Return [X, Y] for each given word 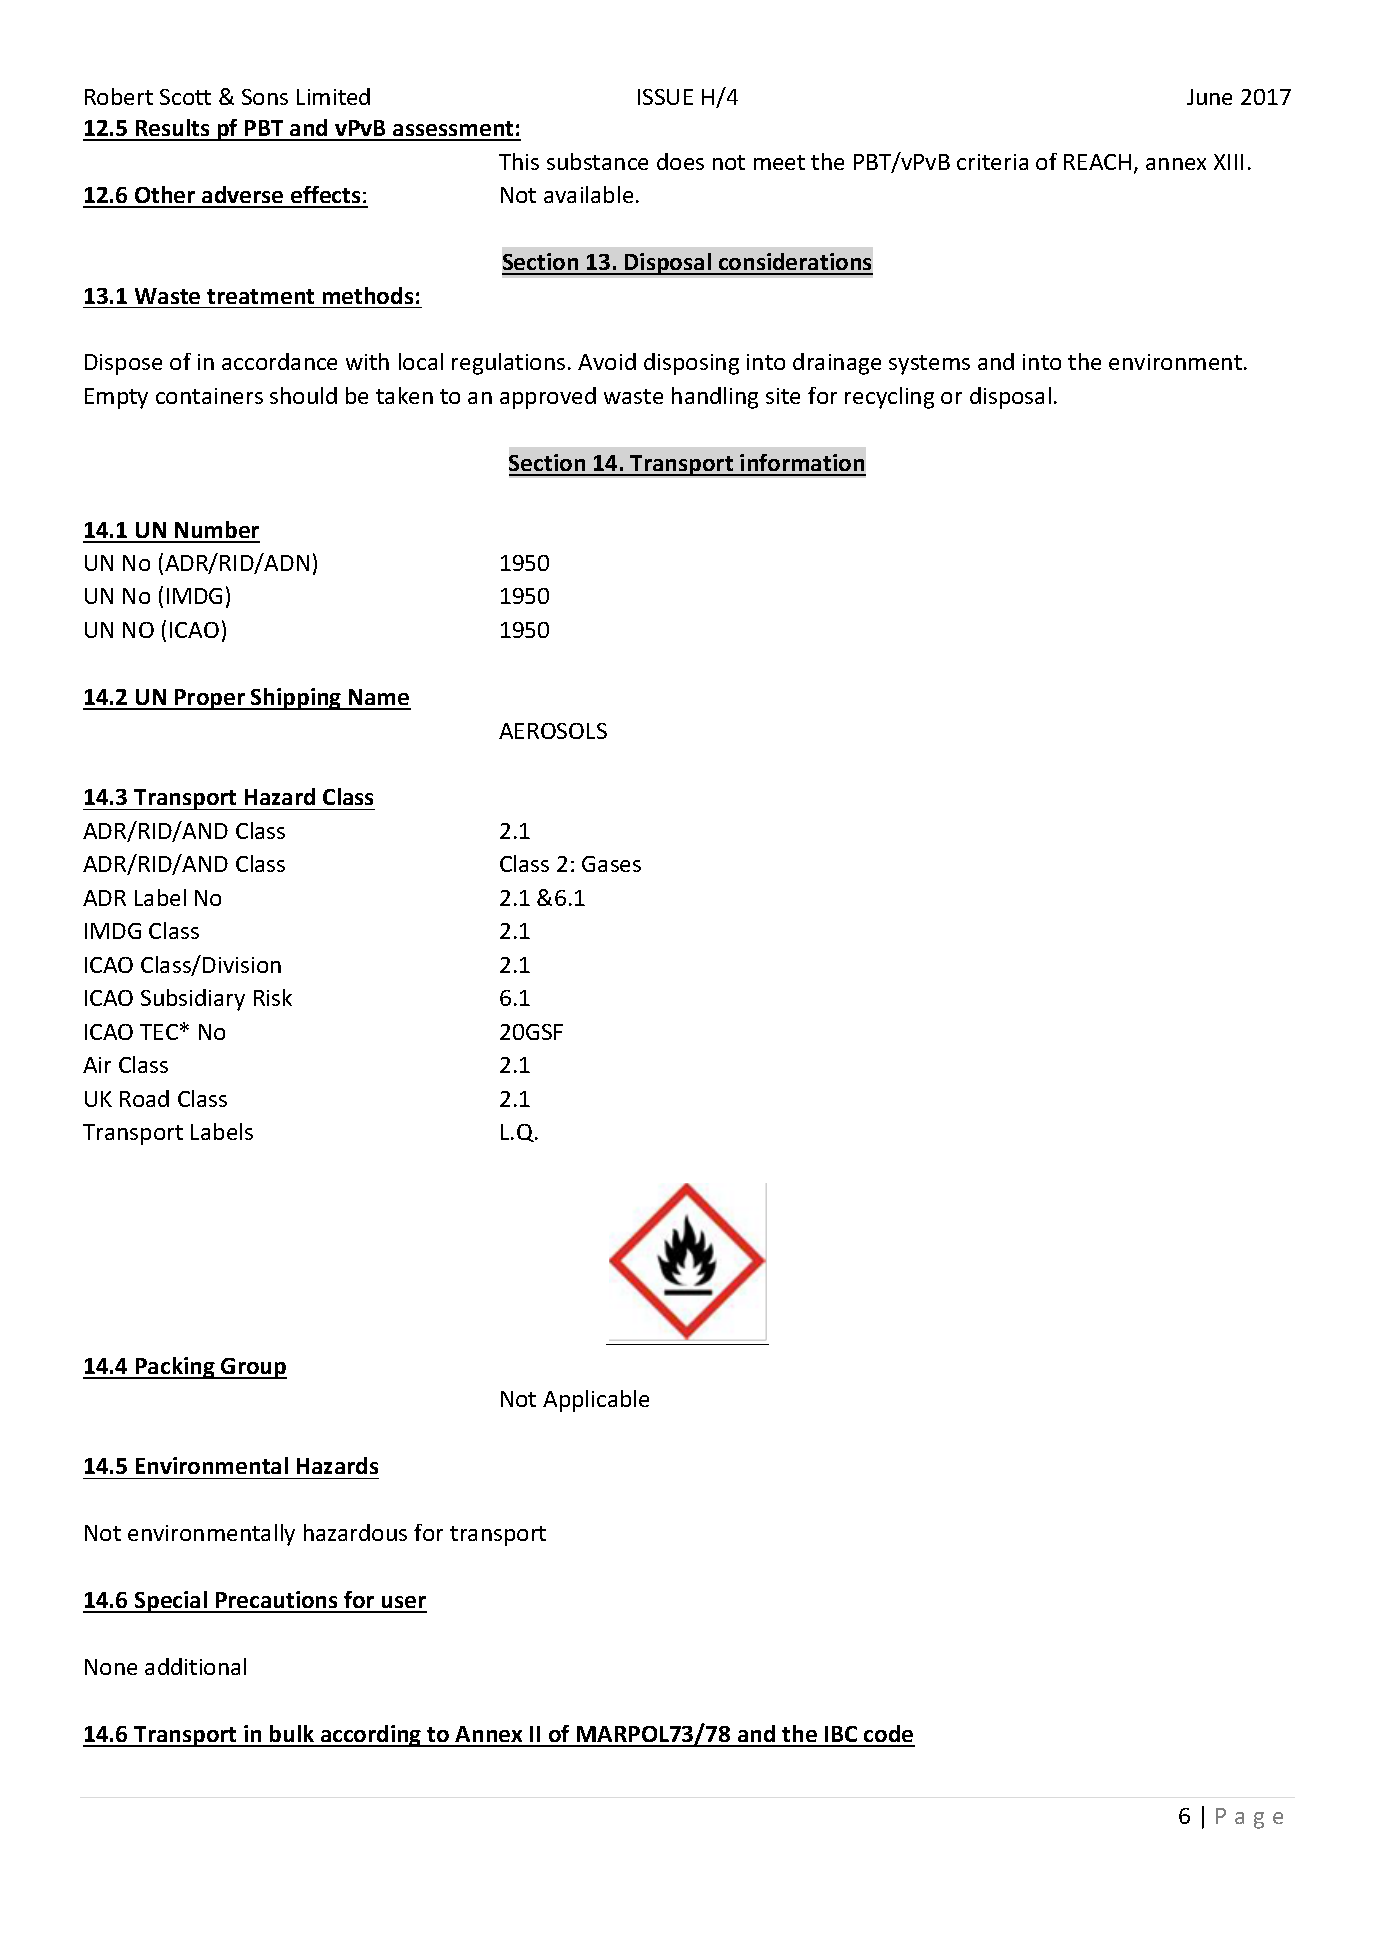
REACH [1097, 162]
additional [195, 1666]
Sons [265, 97]
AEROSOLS [553, 731]
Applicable [596, 1401]
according [371, 1736]
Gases [611, 864]
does [680, 161]
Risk [273, 997]
